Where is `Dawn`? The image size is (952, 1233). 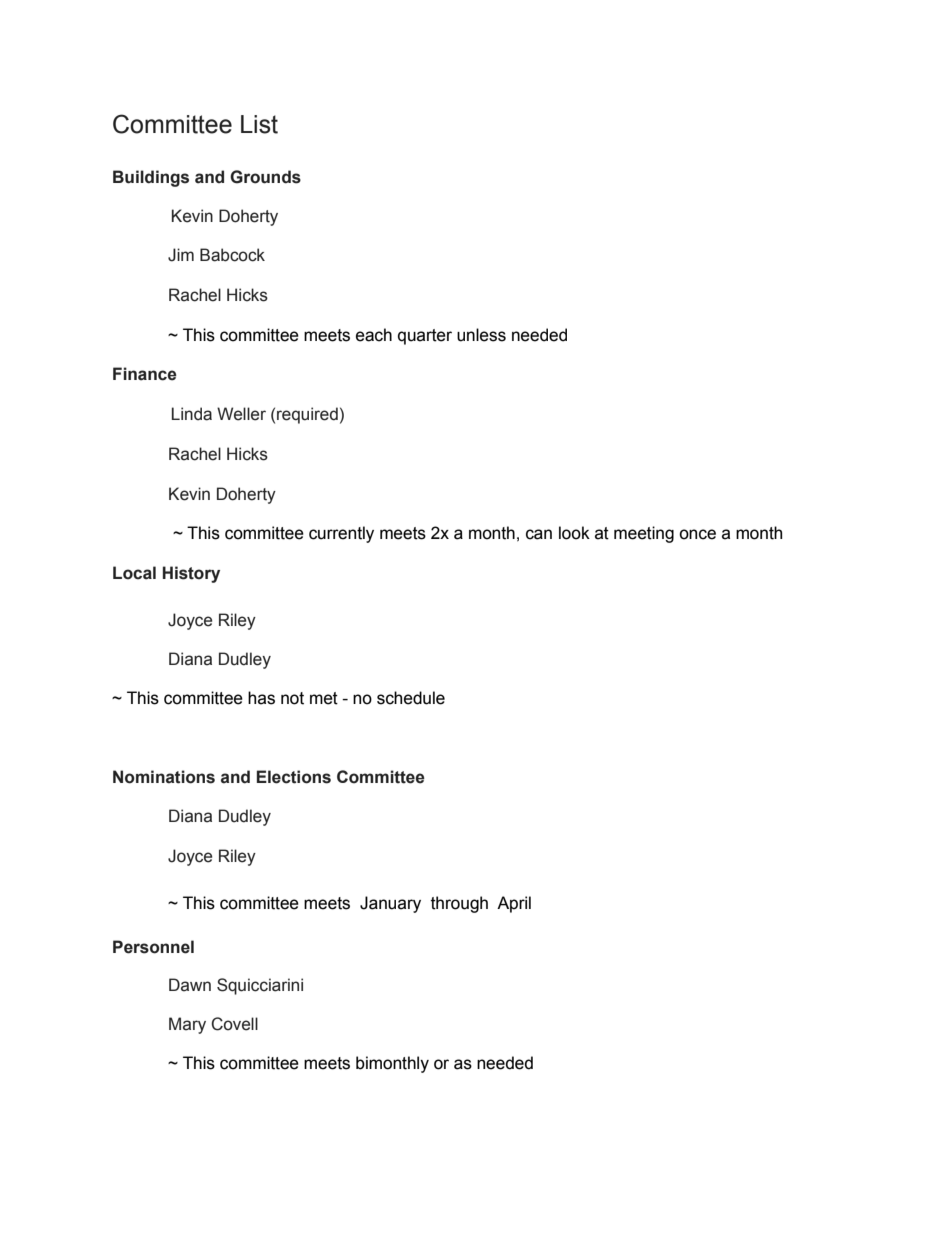 Dawn is located at coordinates (190, 985).
